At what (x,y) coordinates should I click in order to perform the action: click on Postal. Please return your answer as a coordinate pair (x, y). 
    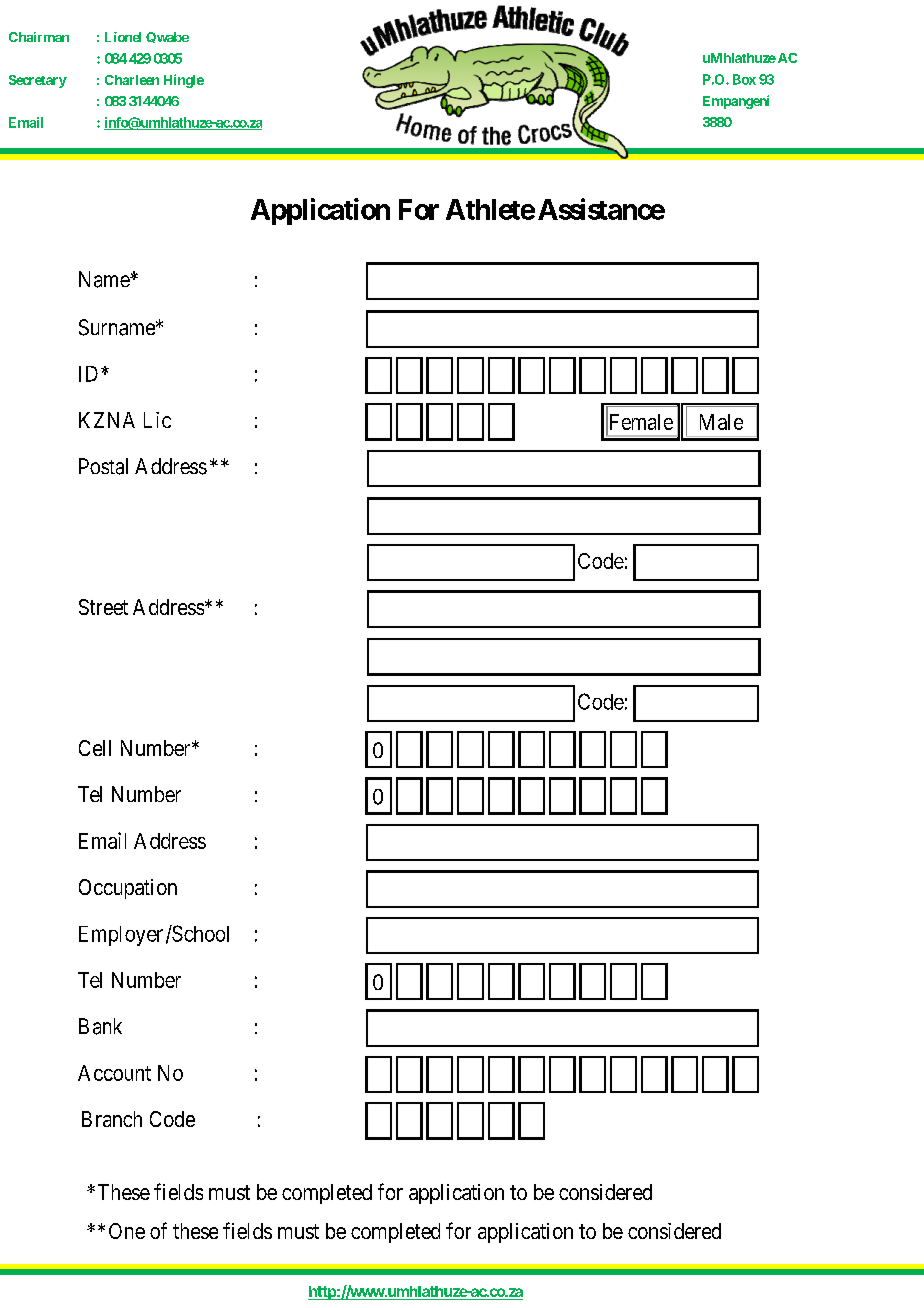
    Looking at the image, I should click on (103, 466).
